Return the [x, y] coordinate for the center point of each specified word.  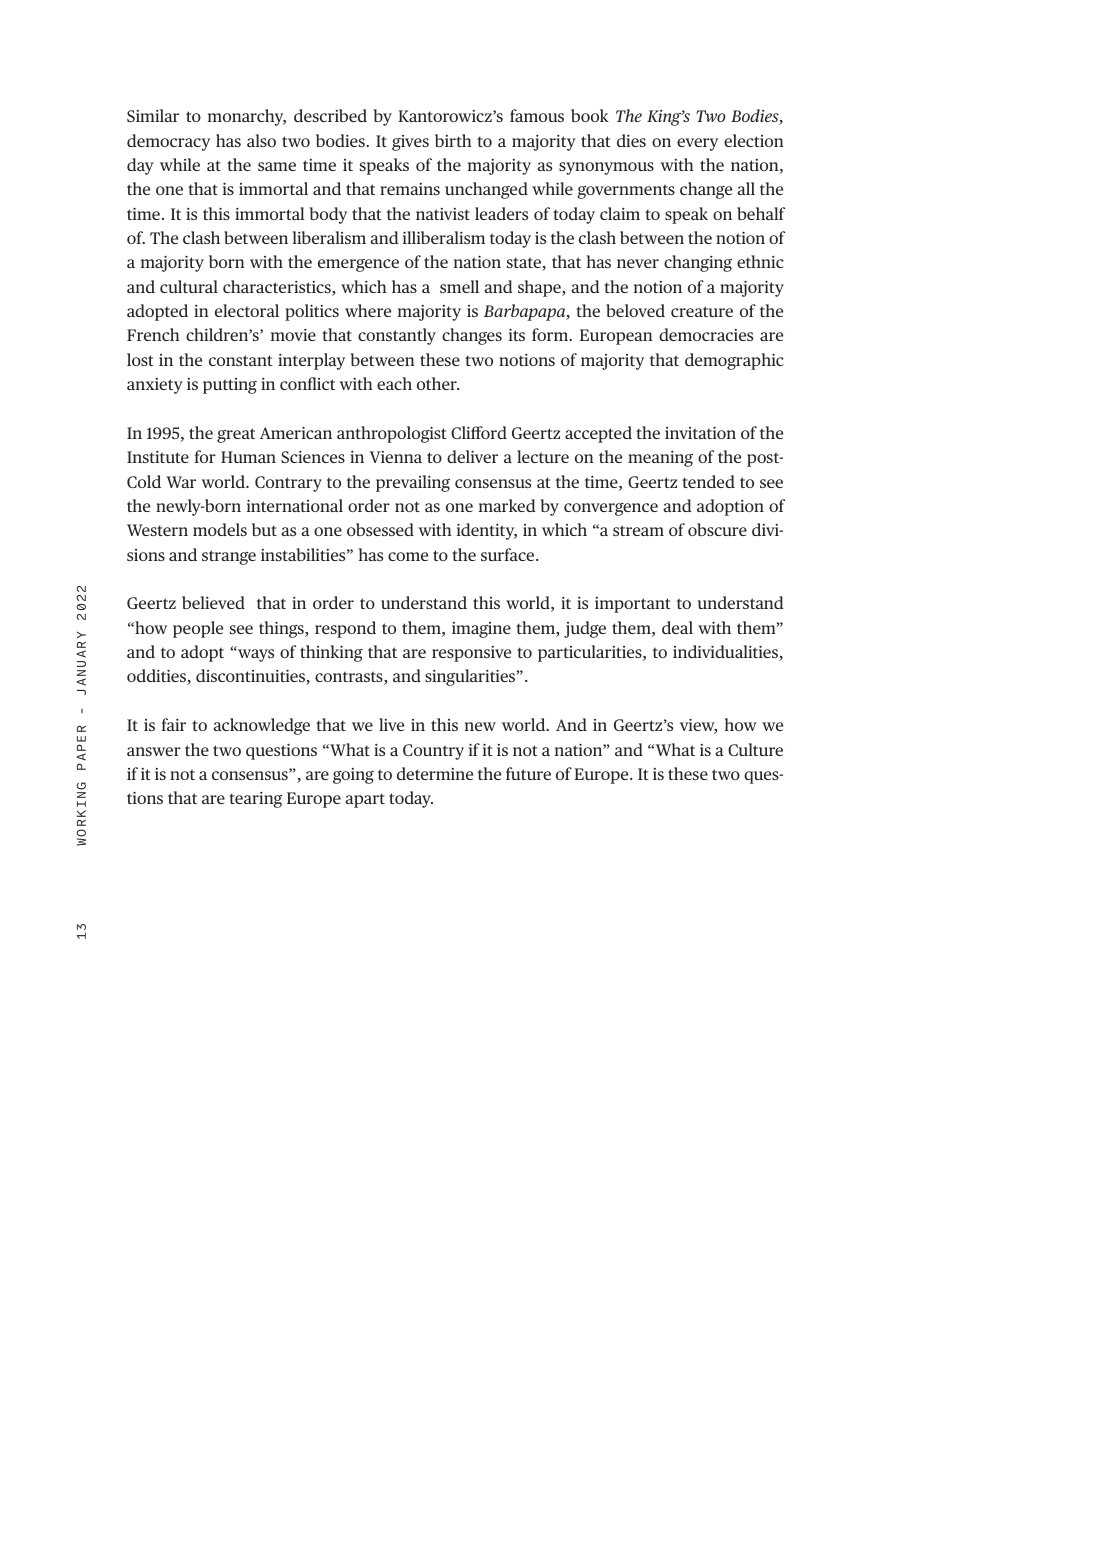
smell [459, 286]
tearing [255, 800]
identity [487, 531]
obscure [717, 529]
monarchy [247, 117]
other [438, 383]
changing [698, 263]
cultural [189, 286]
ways [255, 655]
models [220, 529]
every [697, 144]
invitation [700, 433]
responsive [471, 654]
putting [230, 386]
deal [677, 627]
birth [453, 140]
